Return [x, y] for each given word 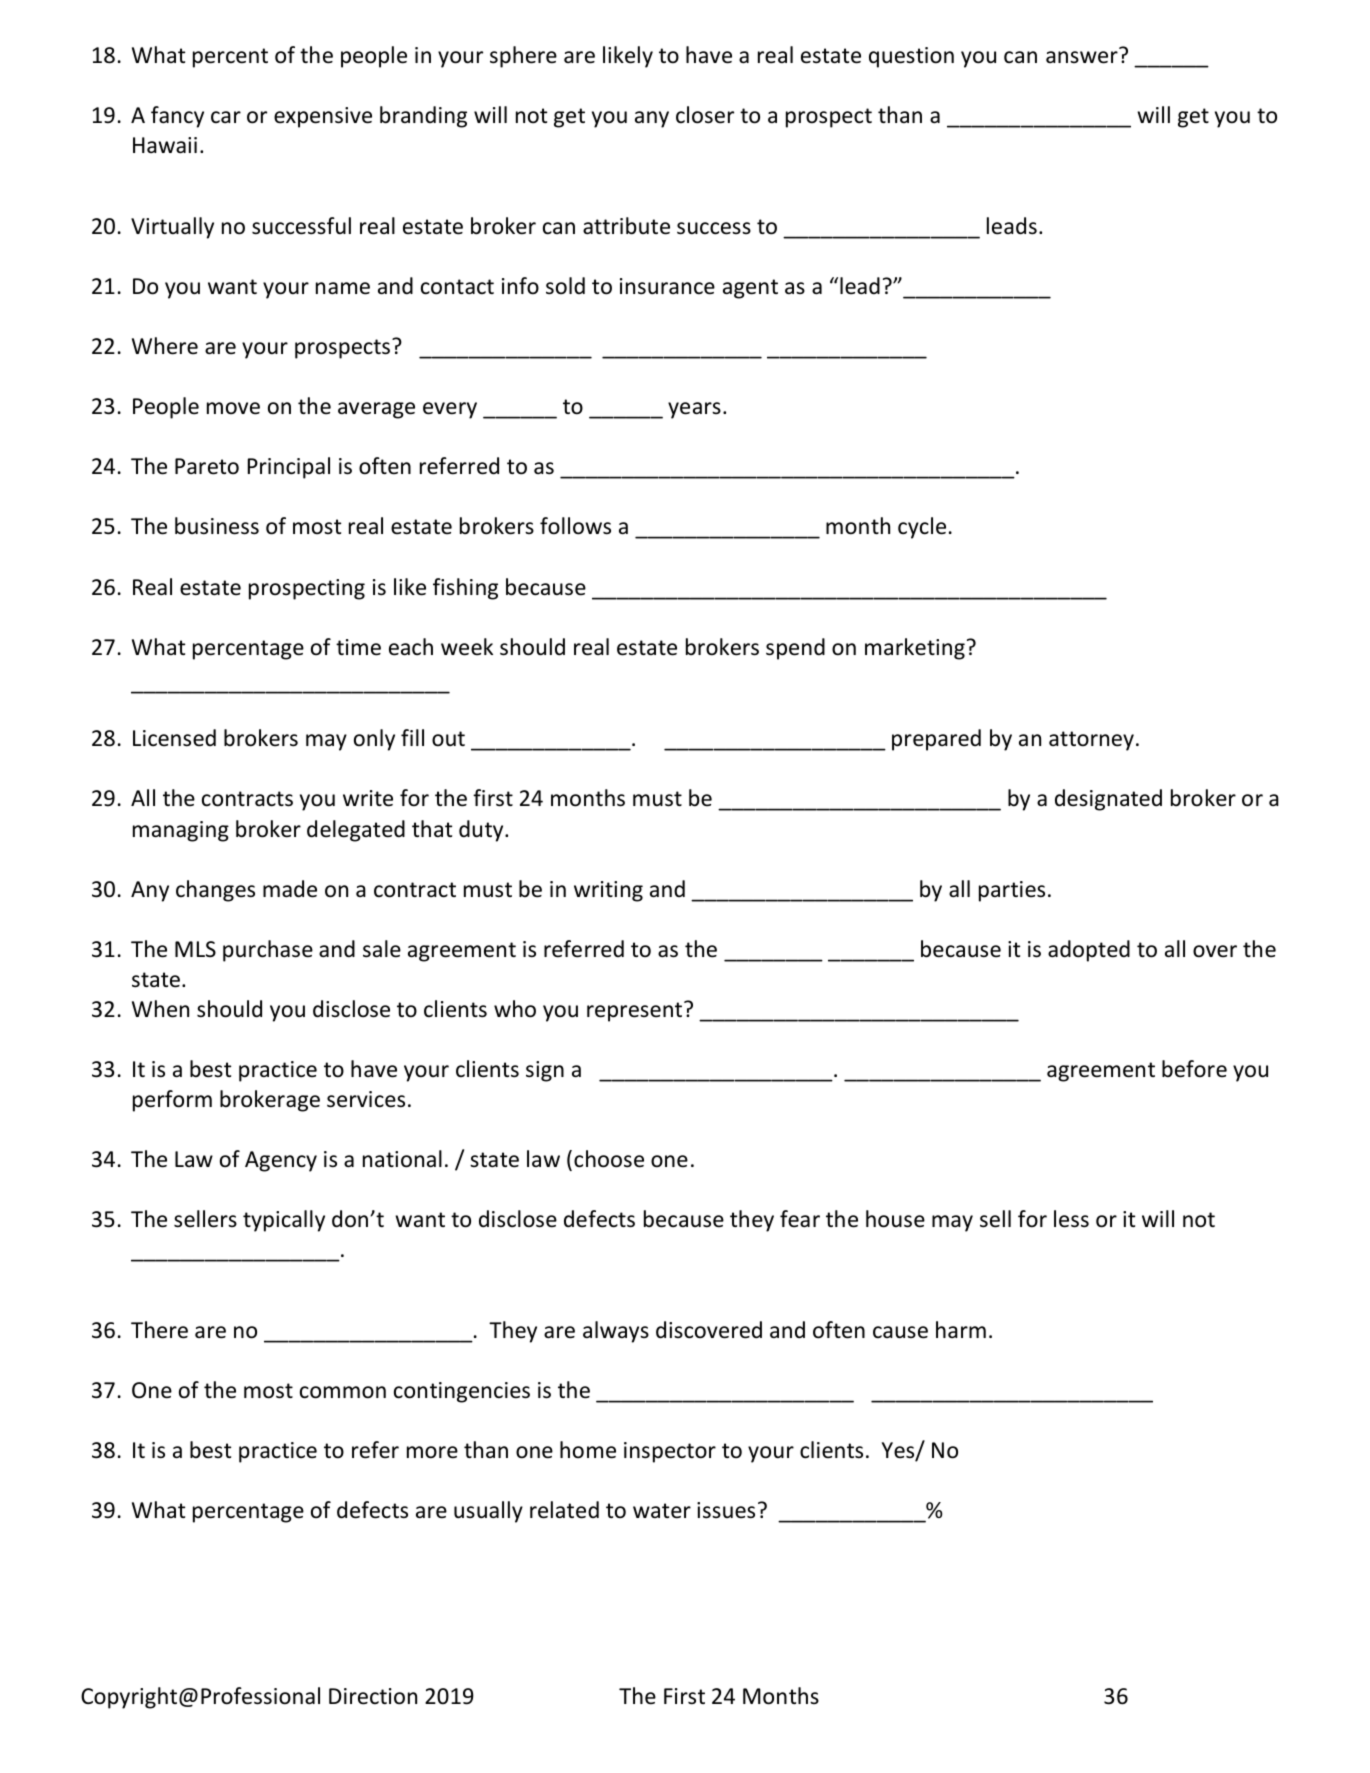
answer [1082, 57]
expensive [323, 117]
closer [705, 115]
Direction [373, 1696]
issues [726, 1510]
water [662, 1511]
